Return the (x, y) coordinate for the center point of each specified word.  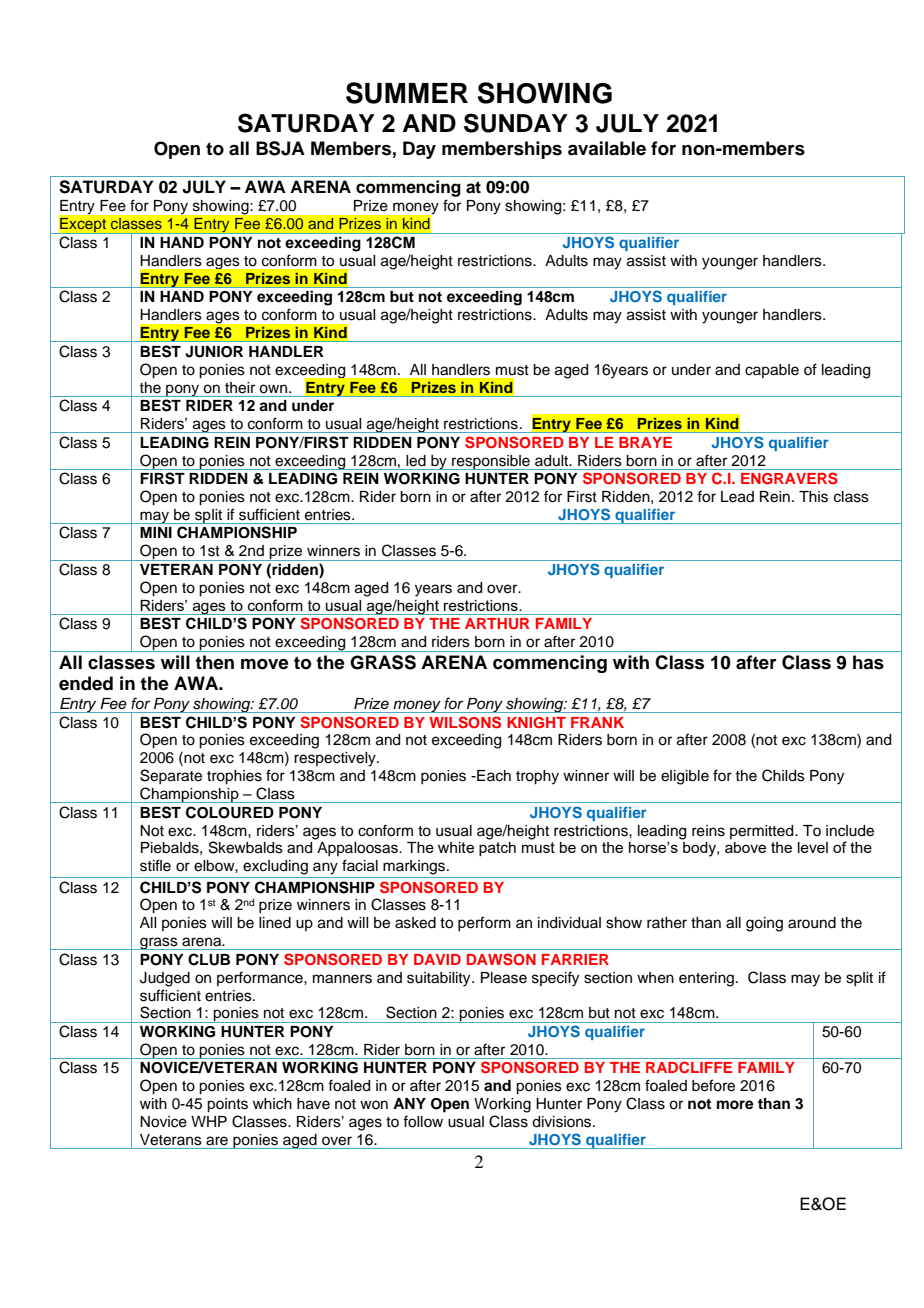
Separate (171, 776)
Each (493, 776)
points (227, 1105)
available (607, 148)
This (813, 497)
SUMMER (407, 93)
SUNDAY (516, 123)
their (240, 388)
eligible (685, 777)
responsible (491, 462)
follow (423, 1121)
